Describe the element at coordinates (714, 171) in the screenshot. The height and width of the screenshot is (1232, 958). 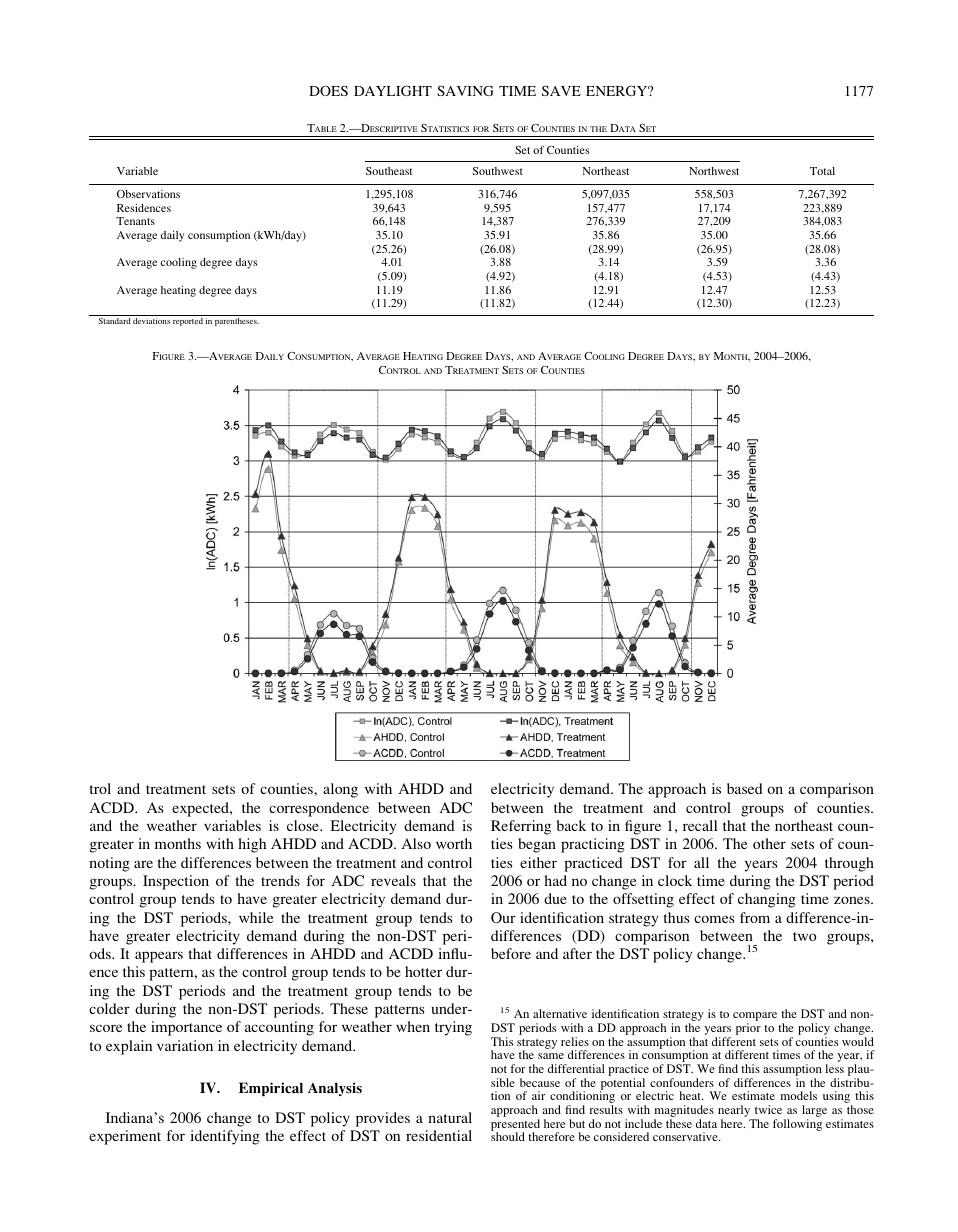
I see `Northwest` at that location.
